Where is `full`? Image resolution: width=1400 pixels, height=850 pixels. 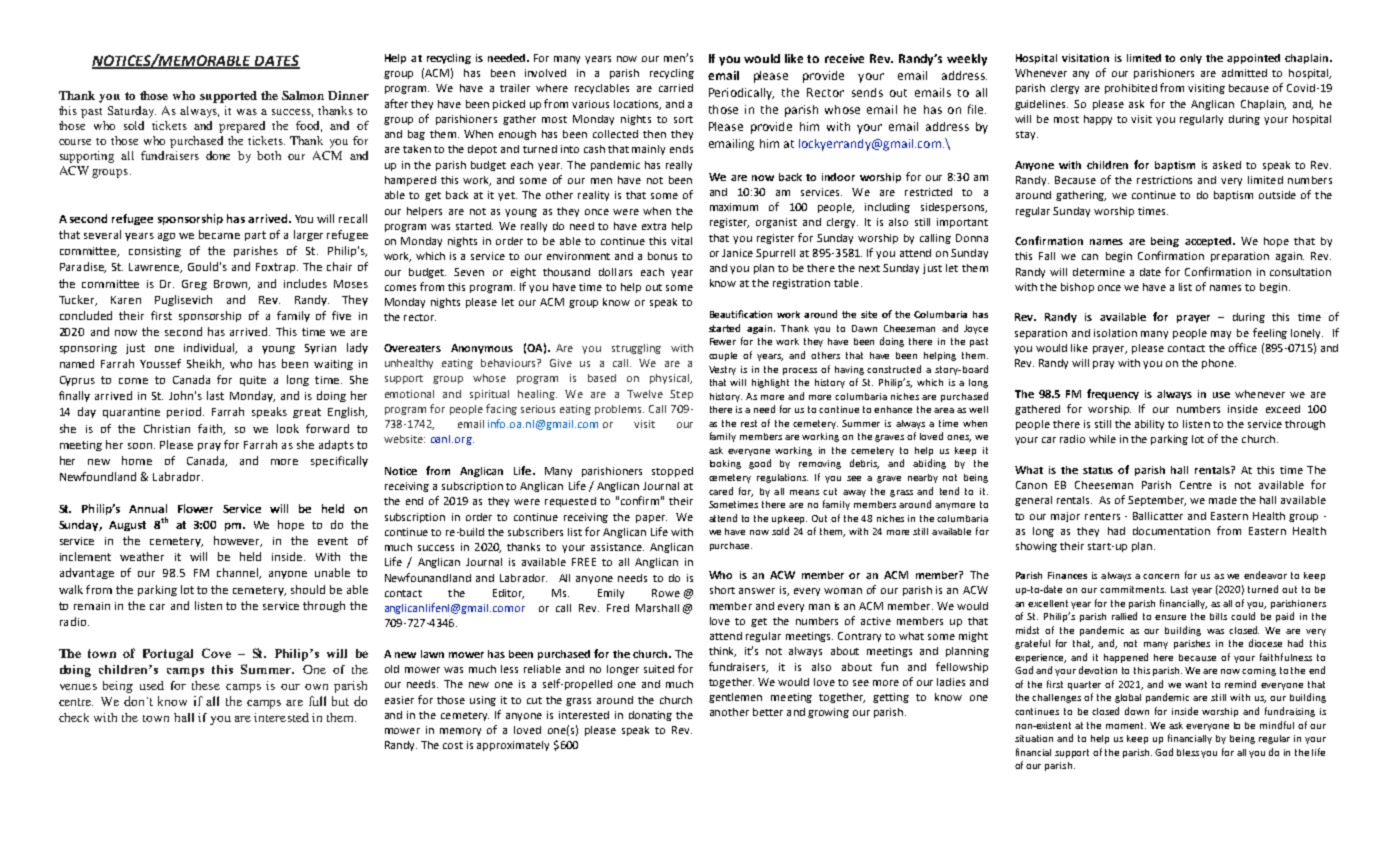 full is located at coordinates (317, 701).
